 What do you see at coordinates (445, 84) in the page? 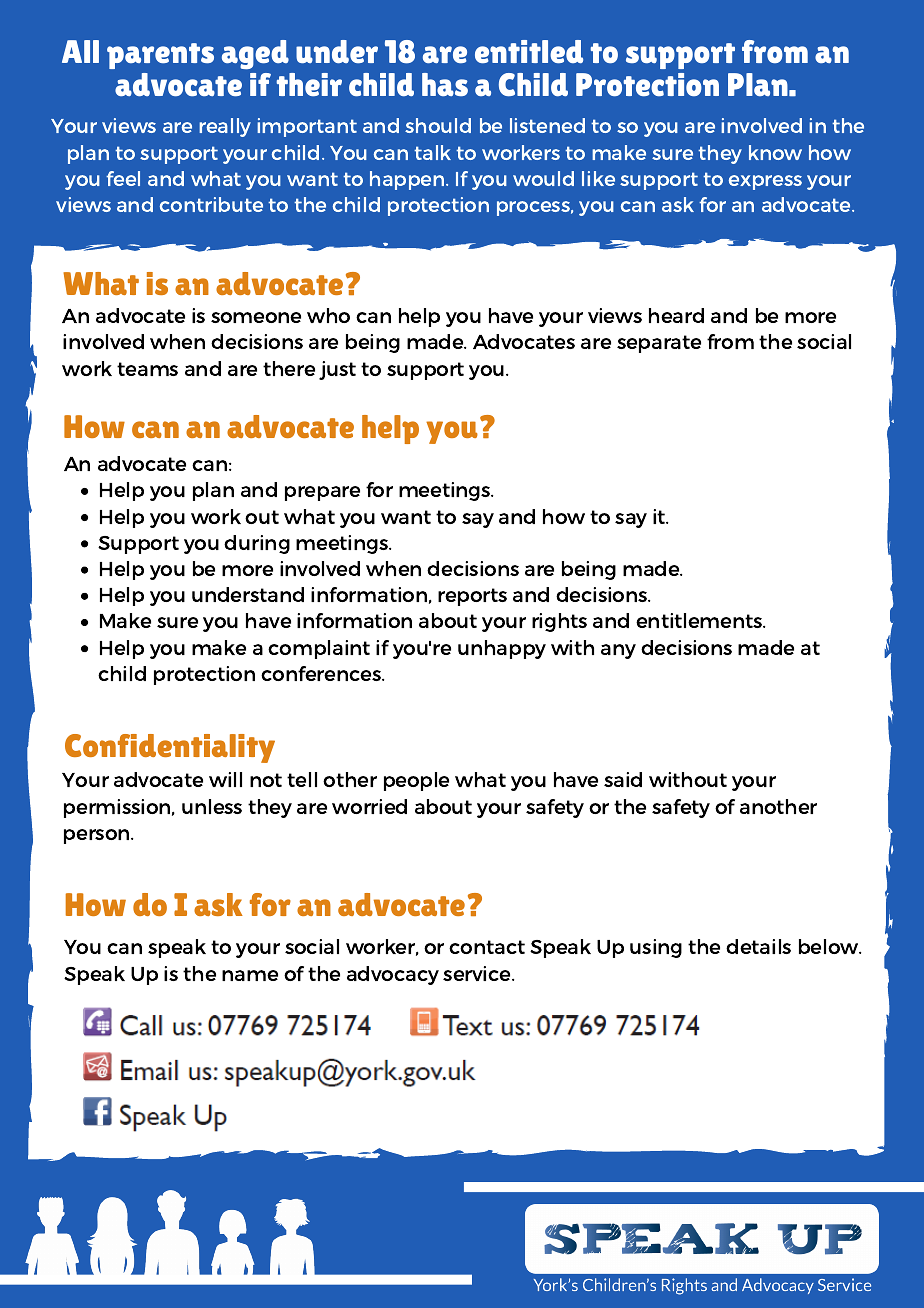
I see `has` at bounding box center [445, 84].
